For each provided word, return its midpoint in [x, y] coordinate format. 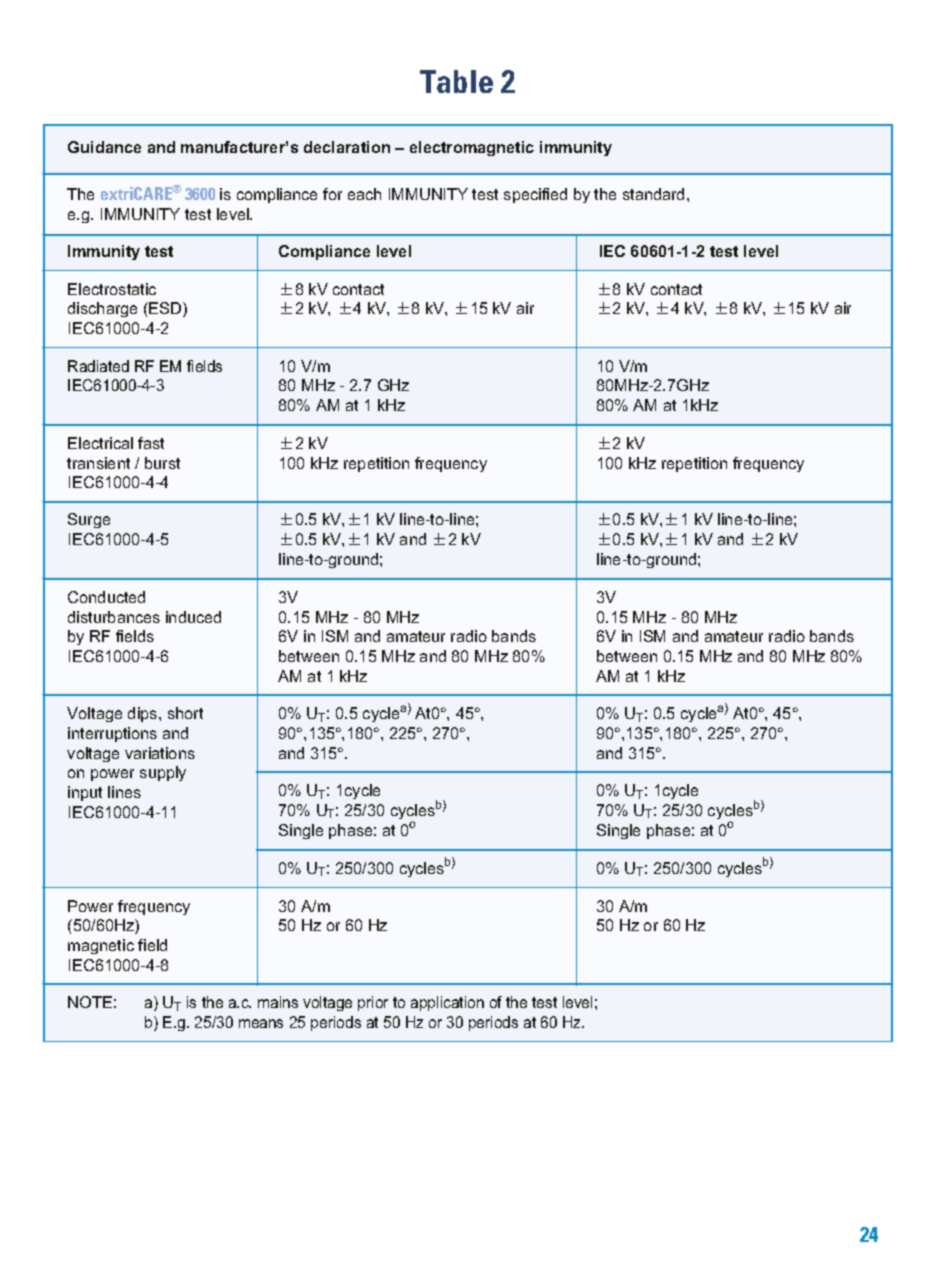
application [447, 1003]
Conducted [106, 597]
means [261, 1023]
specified [535, 195]
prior [373, 1003]
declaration [347, 147]
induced [193, 617]
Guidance [104, 147]
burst [162, 463]
